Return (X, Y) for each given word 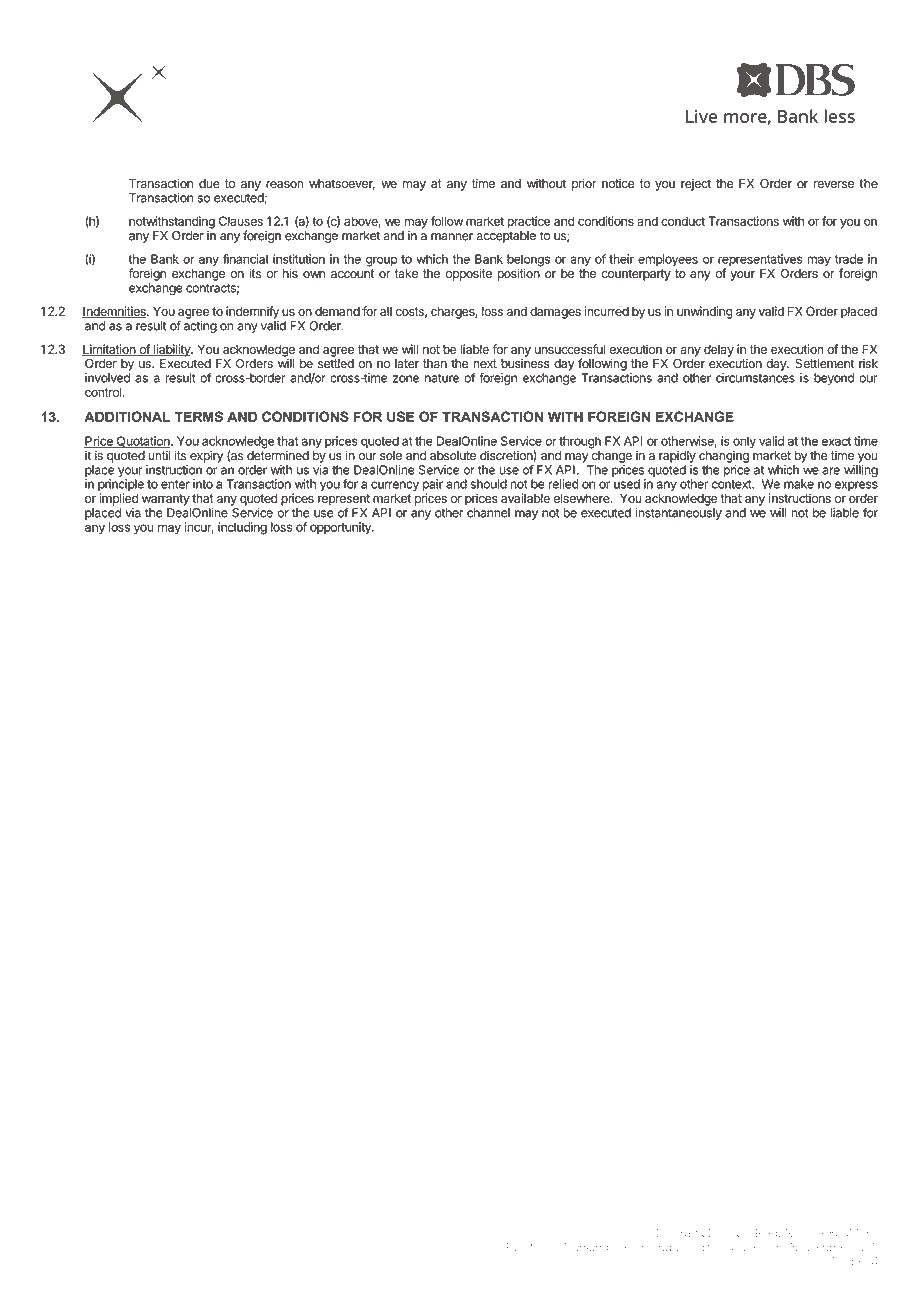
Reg (766, 1235)
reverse (834, 185)
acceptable (506, 237)
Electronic (533, 1247)
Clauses (241, 221)
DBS (660, 1233)
